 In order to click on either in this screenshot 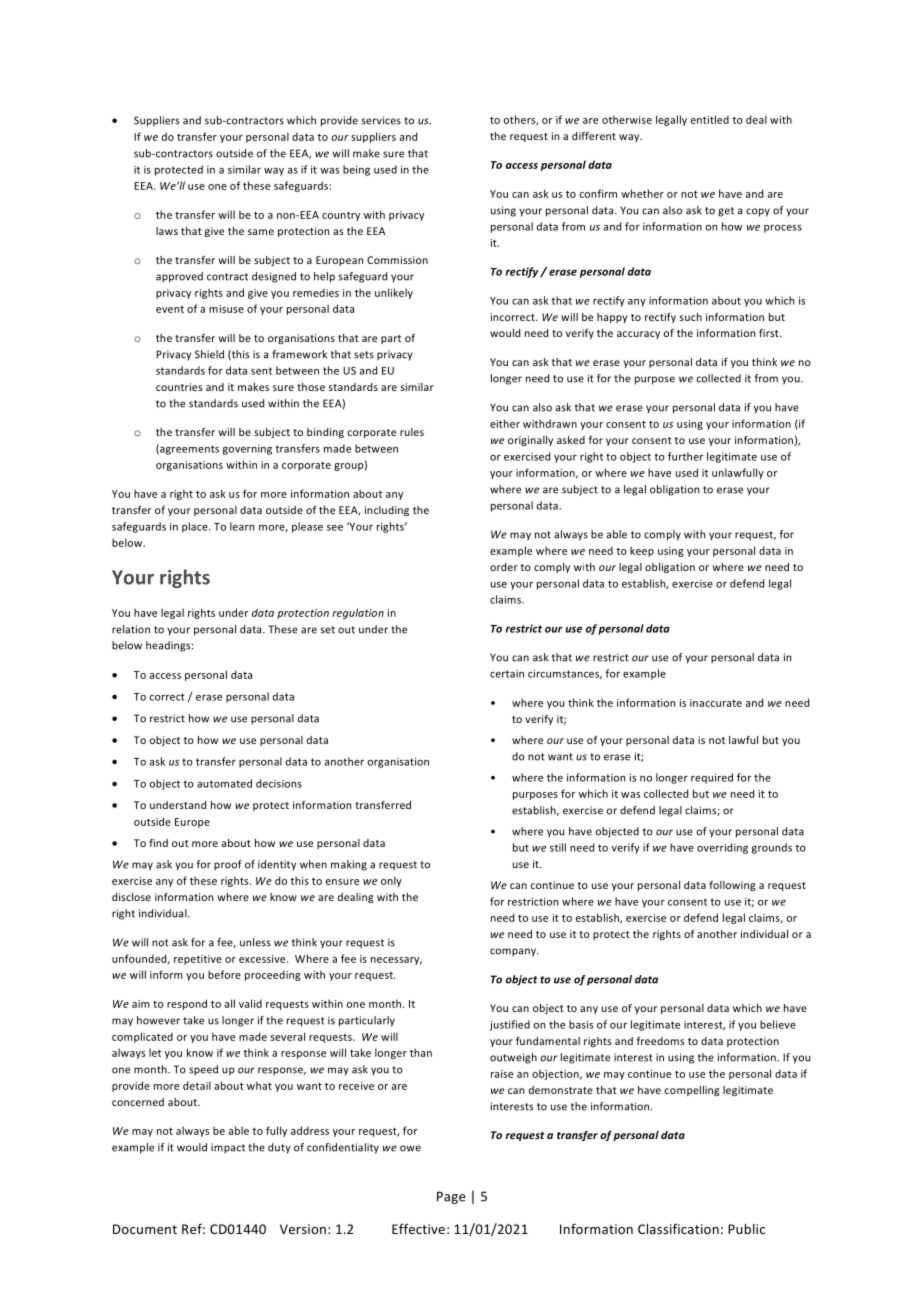, I will do `click(505, 423)`.
